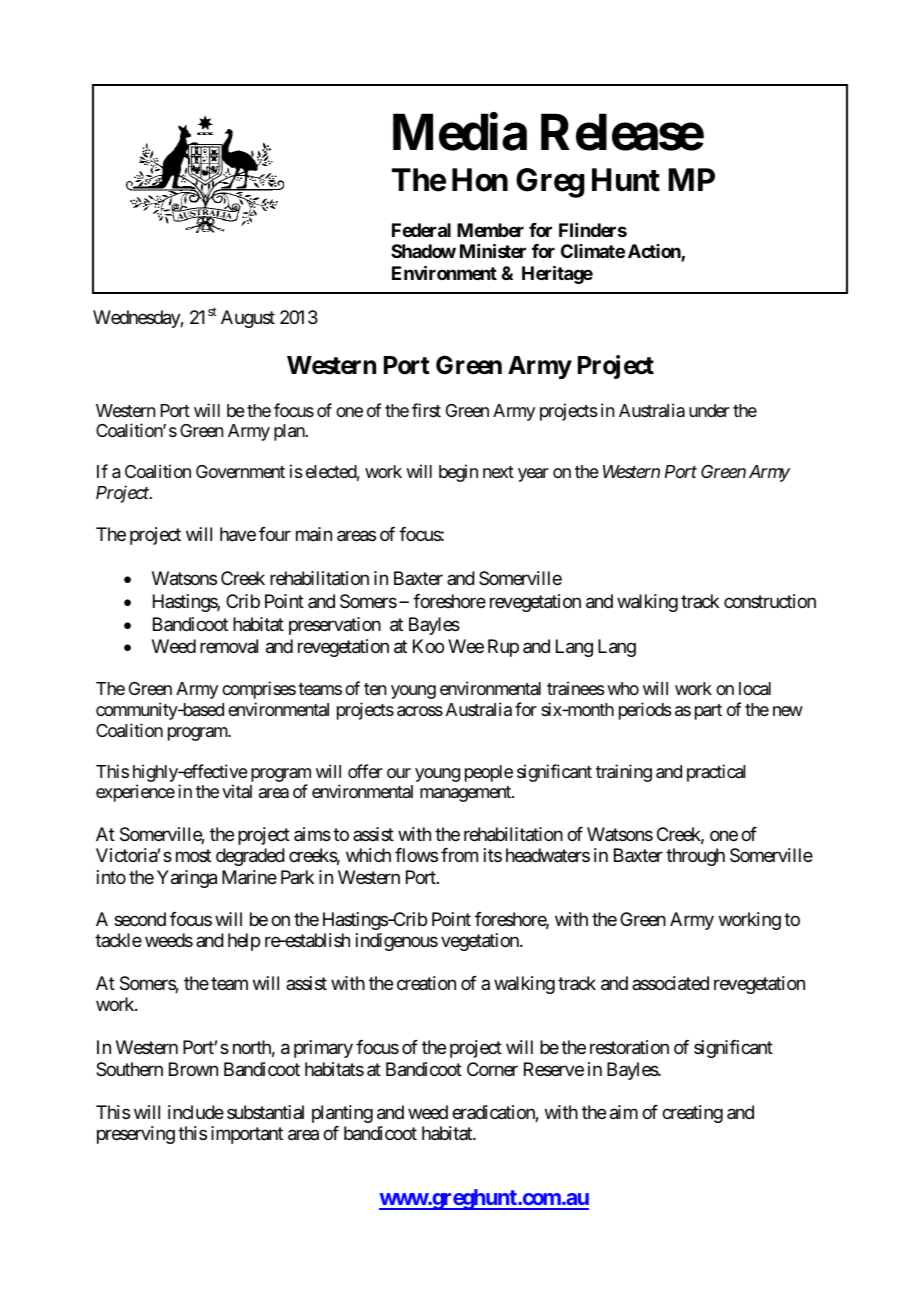 The image size is (924, 1308). Describe the element at coordinates (490, 230) in the screenshot. I see `Member` at that location.
